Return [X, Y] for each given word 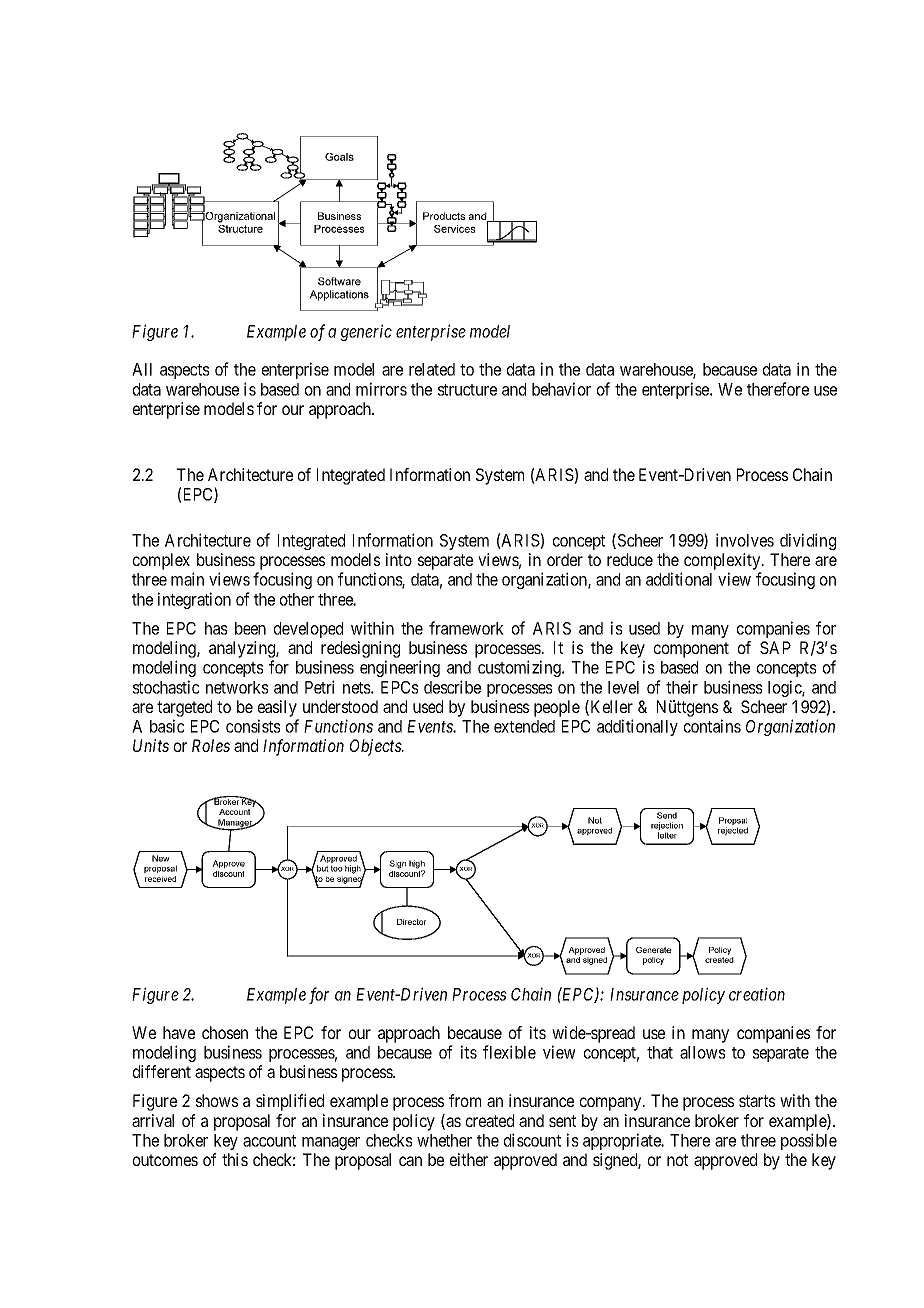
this [235, 1159]
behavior [561, 389]
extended [524, 726]
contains [712, 726]
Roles [211, 745]
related [432, 369]
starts [757, 1101]
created [490, 1120]
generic [366, 332]
